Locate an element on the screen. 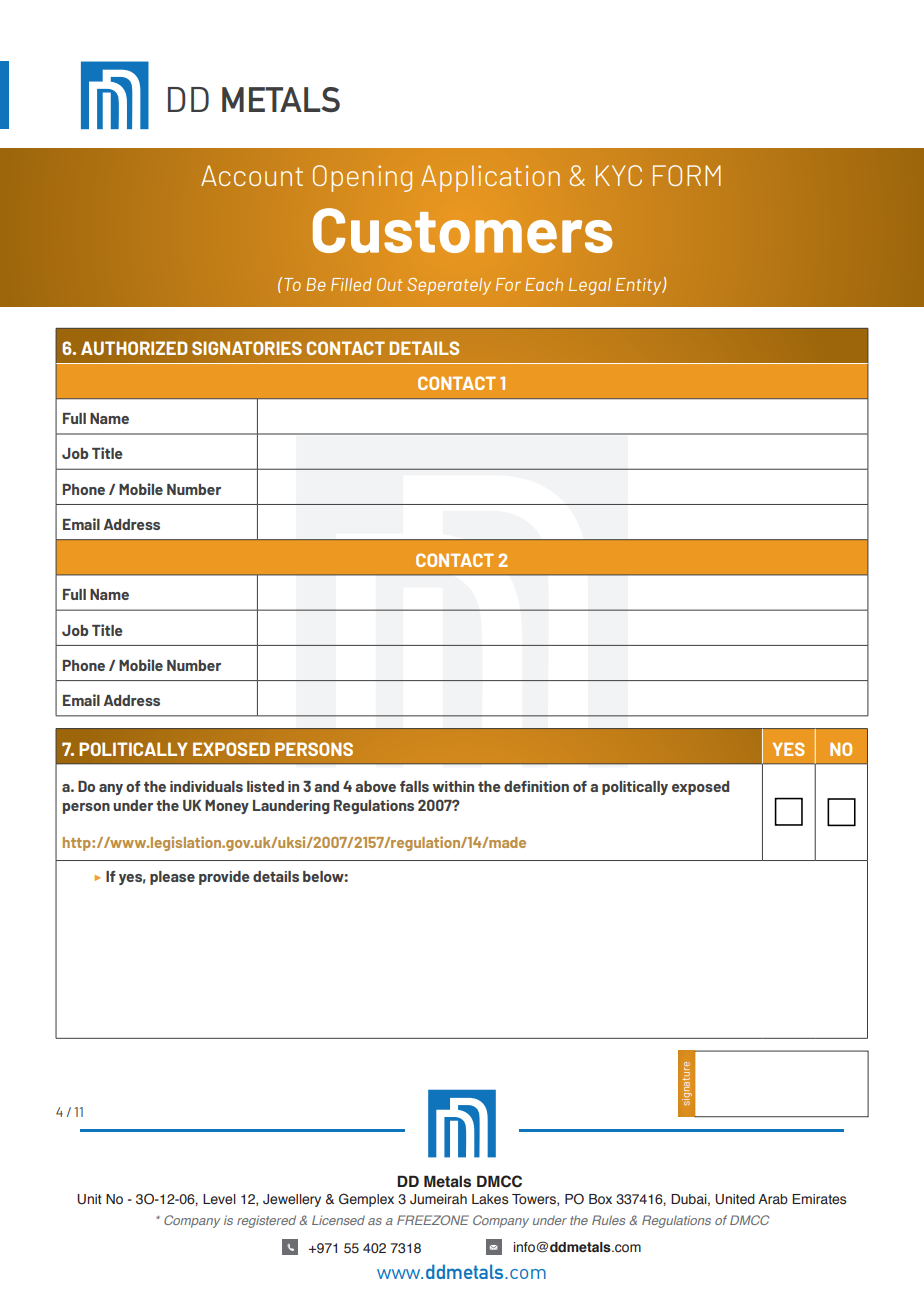  Customers is located at coordinates (462, 230).
